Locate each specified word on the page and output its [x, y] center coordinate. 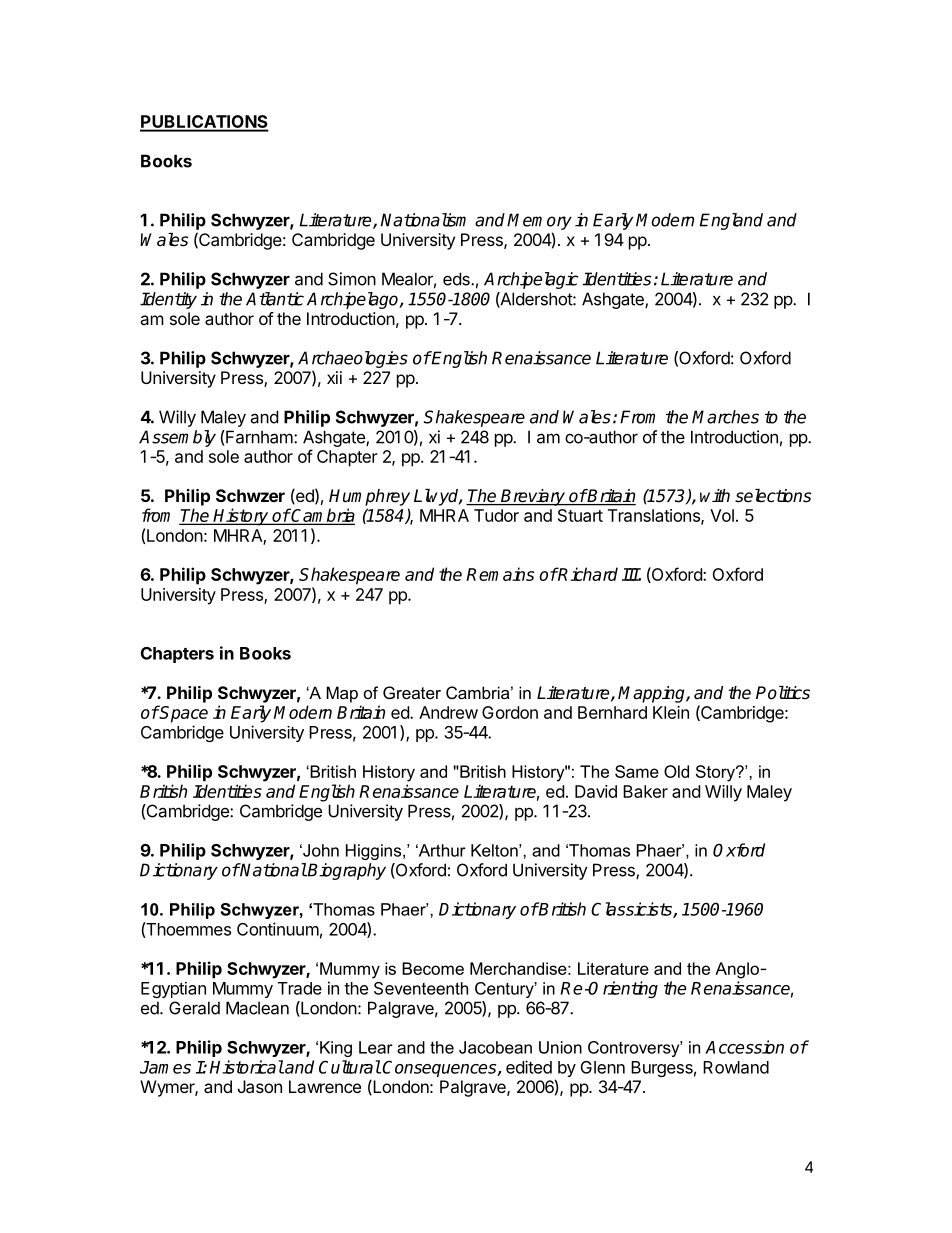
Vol [722, 515]
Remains [500, 574]
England [731, 221]
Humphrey [369, 497]
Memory [539, 221]
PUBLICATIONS [204, 123]
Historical [247, 1067]
